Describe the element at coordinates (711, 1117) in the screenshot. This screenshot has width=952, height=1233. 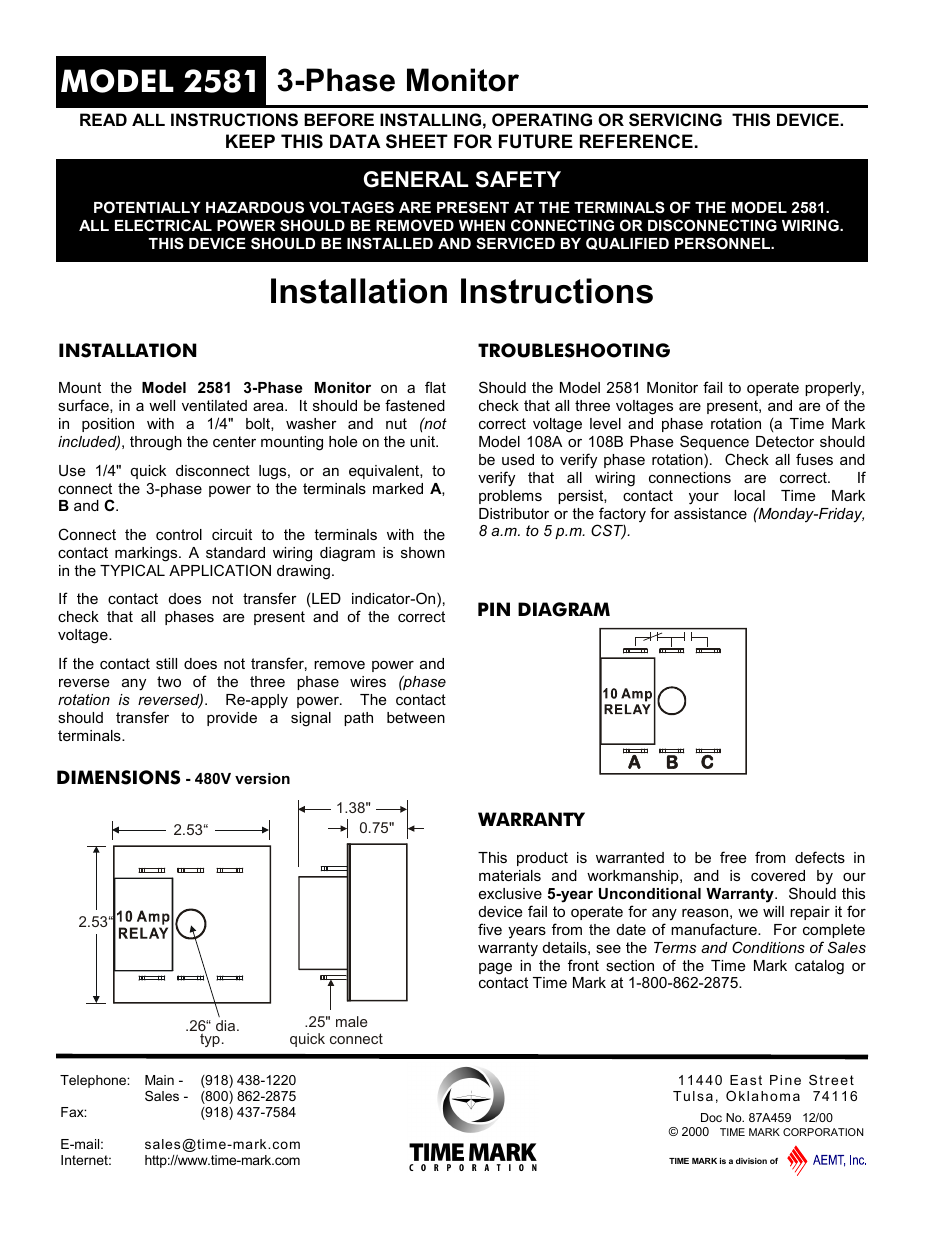
I see `Doc` at that location.
